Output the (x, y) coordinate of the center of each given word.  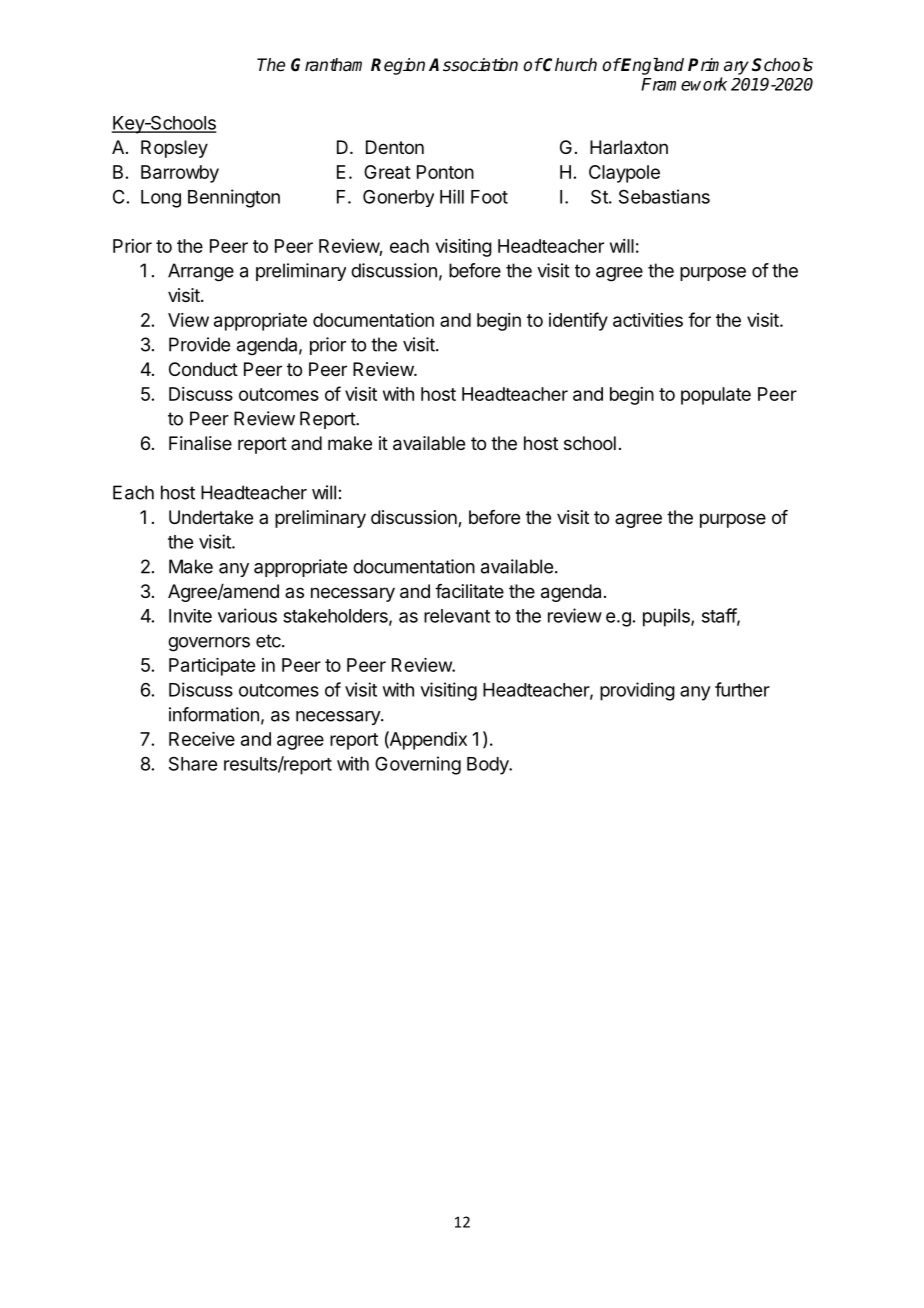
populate (716, 396)
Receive (202, 739)
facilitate (469, 591)
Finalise (200, 443)
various (247, 615)
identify (578, 321)
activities (648, 320)
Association (473, 65)
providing (637, 691)
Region (398, 66)
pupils (667, 617)
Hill (452, 196)
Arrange (201, 272)
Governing (418, 765)
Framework (684, 84)
